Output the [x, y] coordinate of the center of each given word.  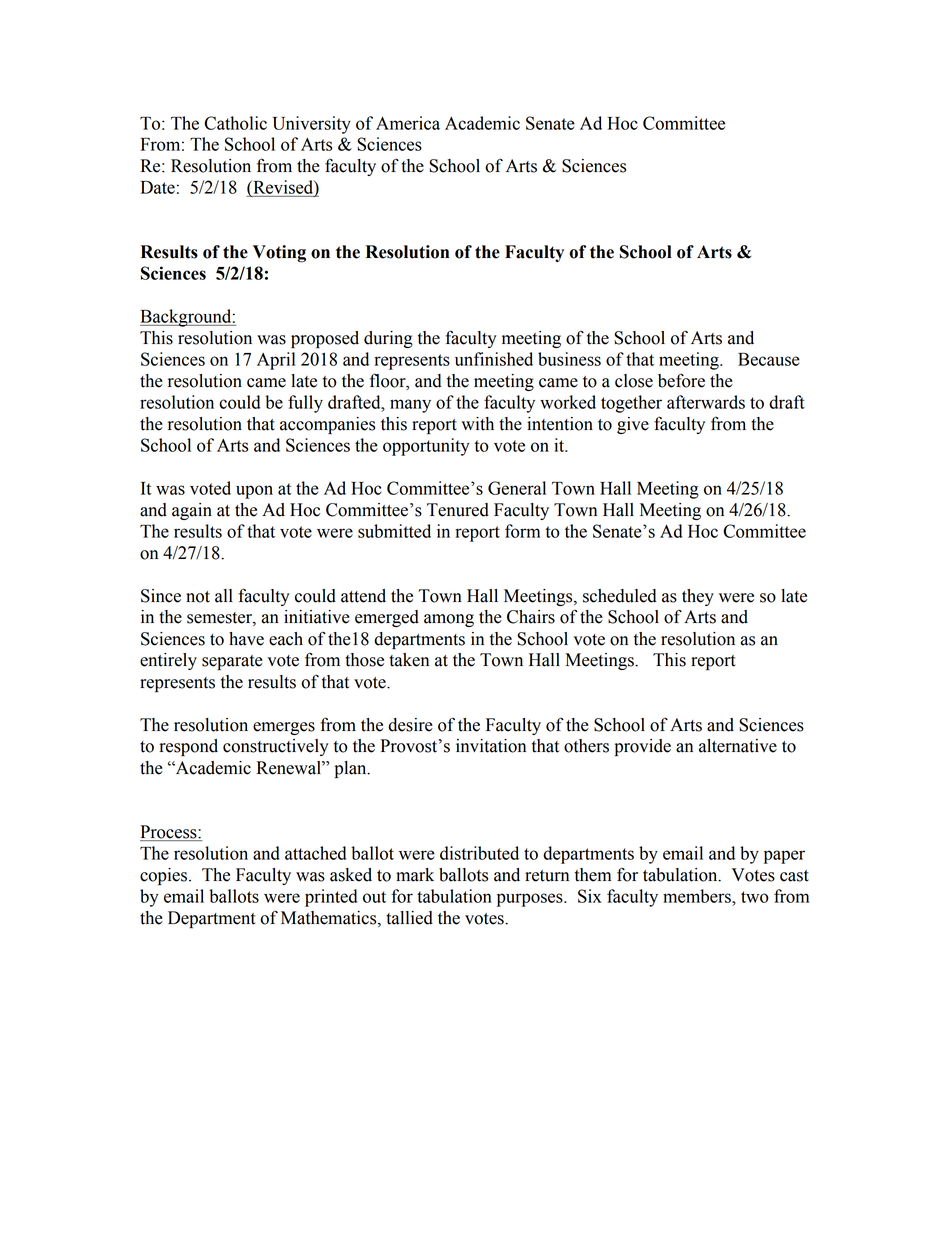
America [408, 123]
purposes [531, 900]
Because [769, 359]
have [246, 639]
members [698, 896]
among [449, 620]
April [276, 361]
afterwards [706, 402]
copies [163, 876]
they [698, 597]
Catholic [235, 123]
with [477, 424]
